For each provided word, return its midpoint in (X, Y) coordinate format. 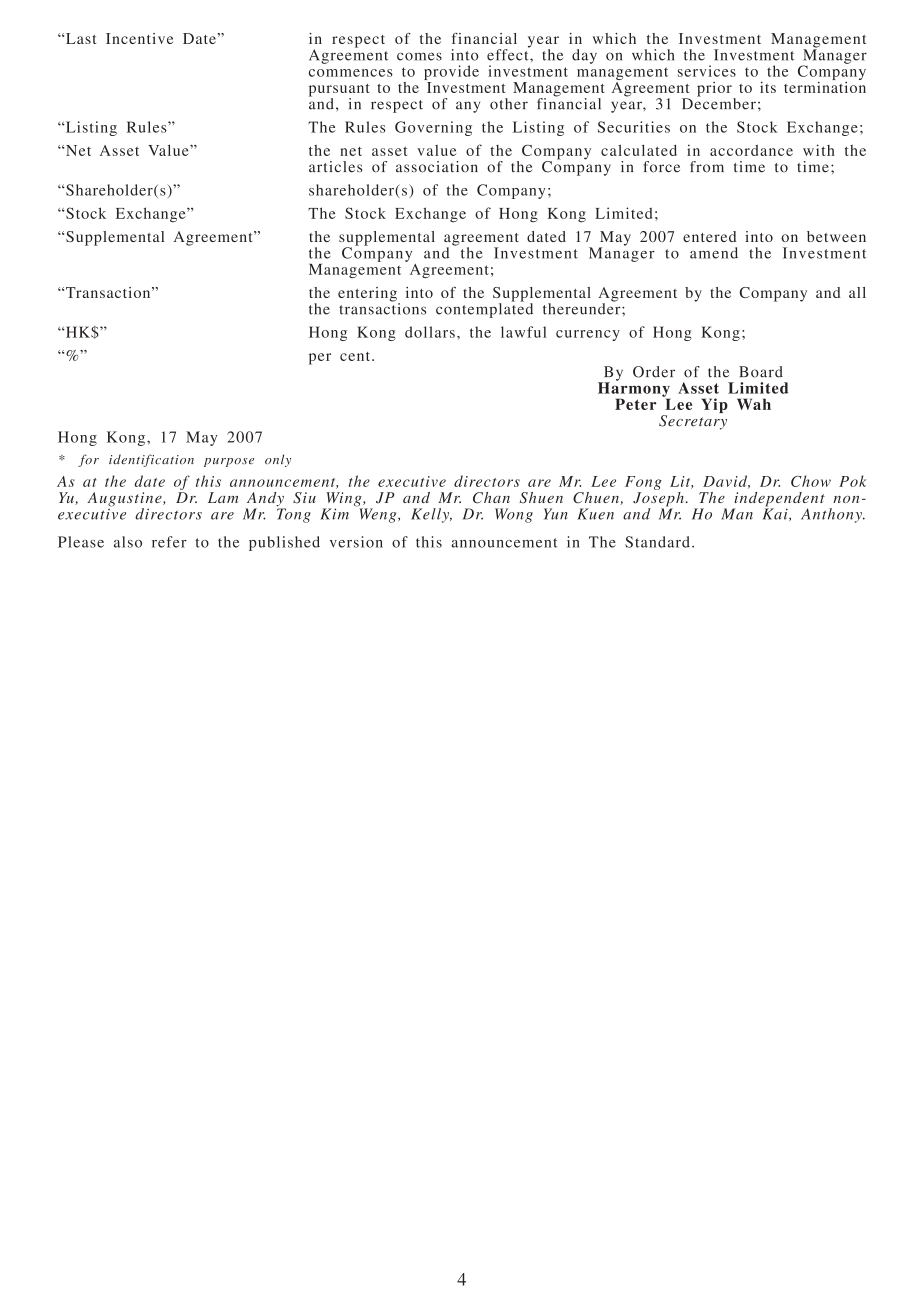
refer (169, 542)
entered (709, 236)
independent (779, 500)
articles (335, 167)
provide (451, 74)
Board (761, 372)
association (437, 167)
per (320, 359)
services (707, 71)
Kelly (431, 515)
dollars (430, 332)
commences (351, 73)
